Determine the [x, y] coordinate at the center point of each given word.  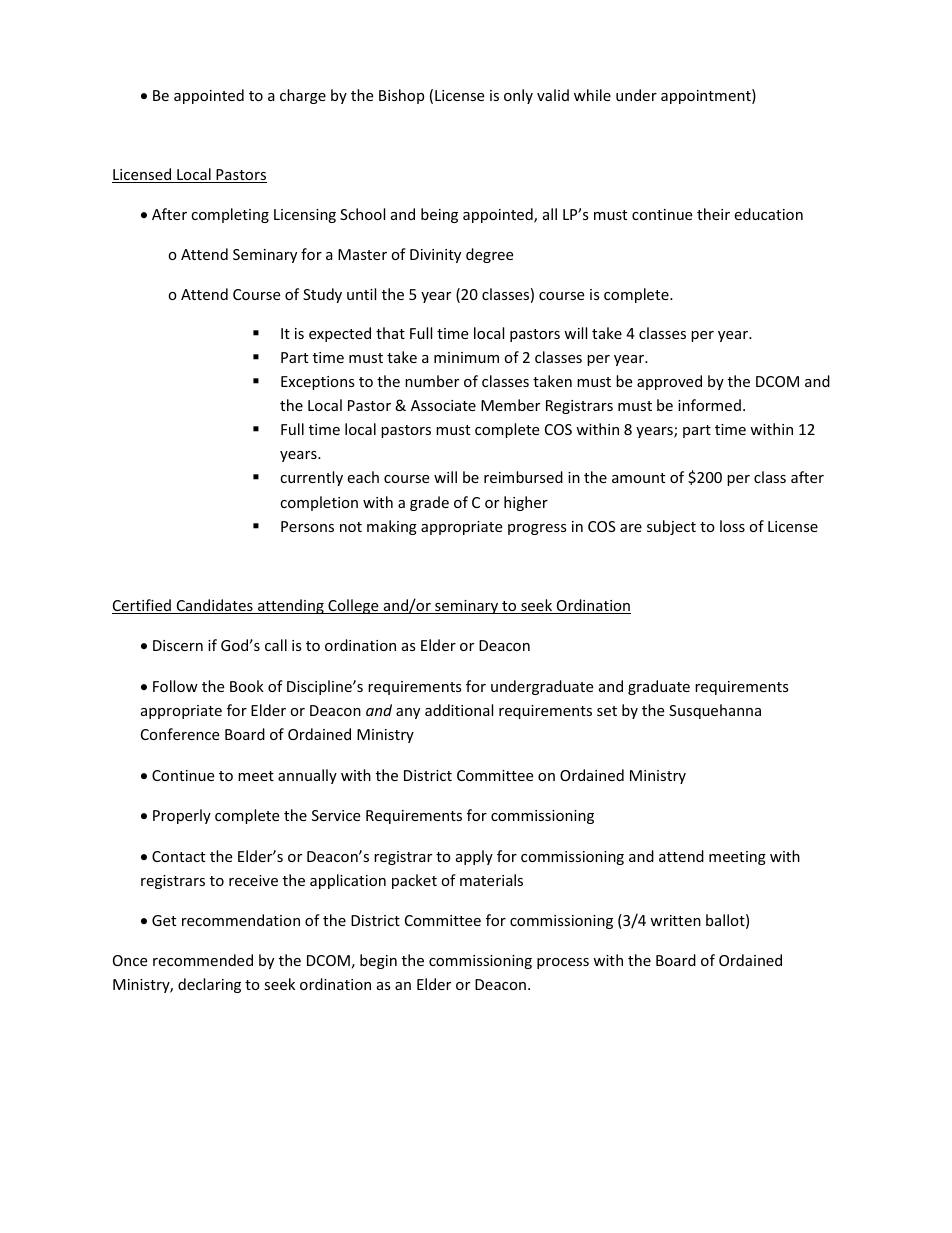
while [592, 95]
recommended [203, 960]
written [675, 920]
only [518, 96]
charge [303, 96]
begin [378, 961]
